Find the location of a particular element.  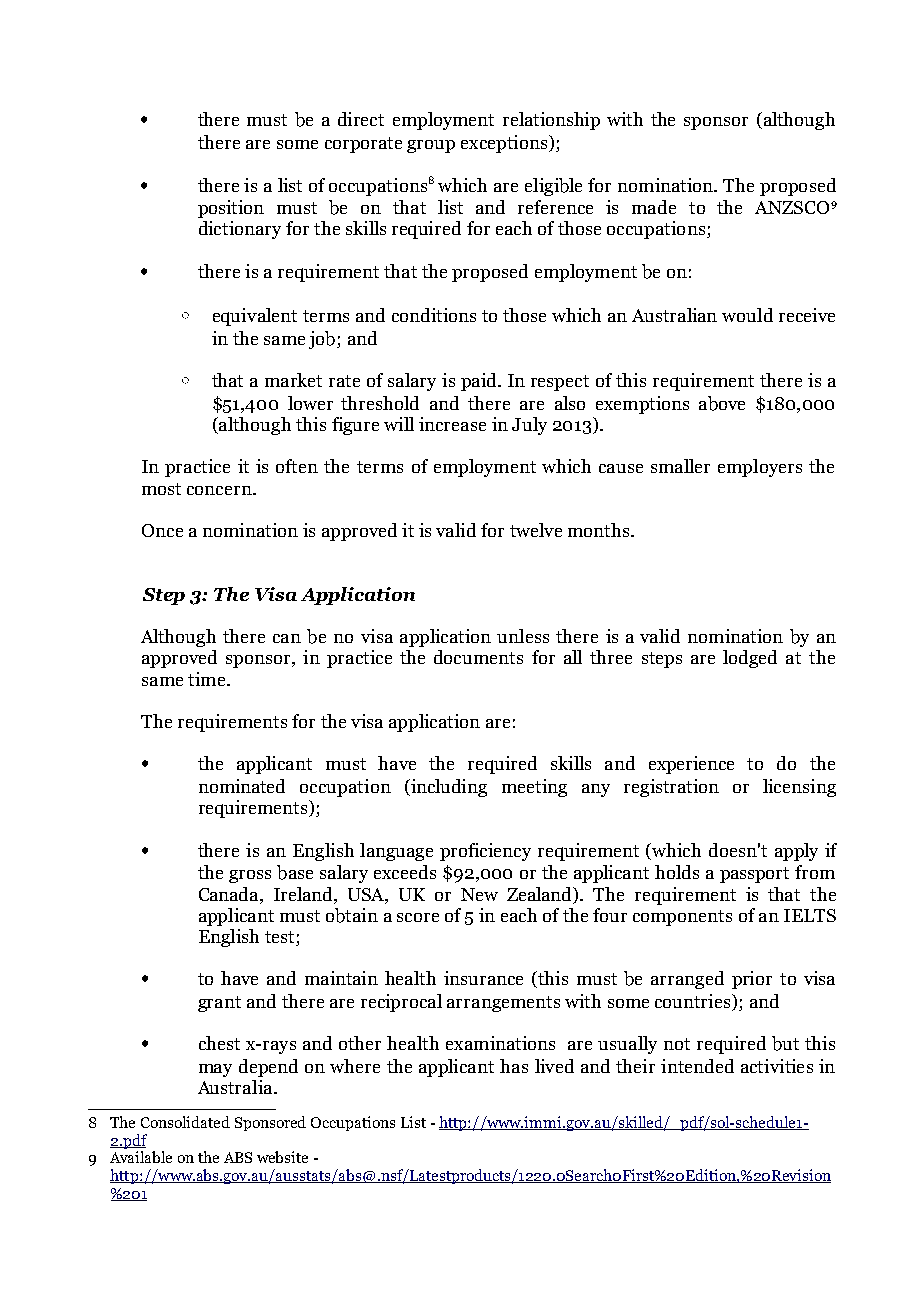

Consolidated is located at coordinates (185, 1122).
